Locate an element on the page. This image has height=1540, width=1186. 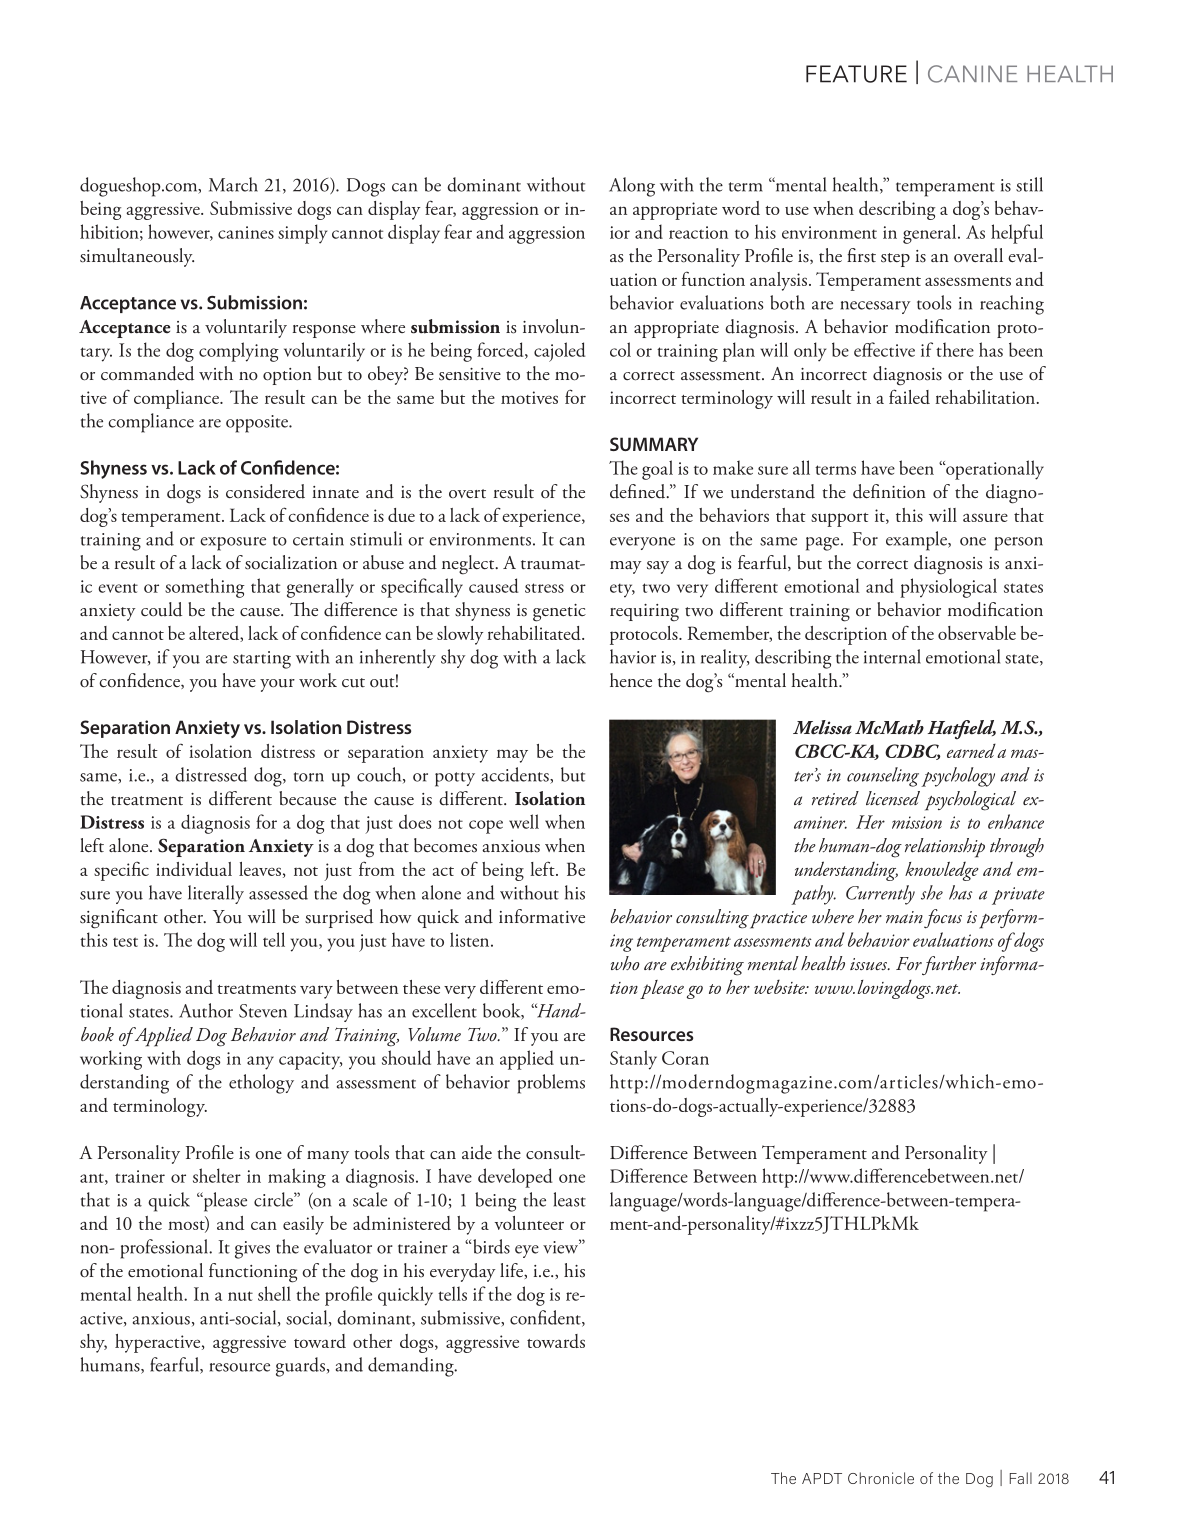
FEATURE is located at coordinates (856, 74).
